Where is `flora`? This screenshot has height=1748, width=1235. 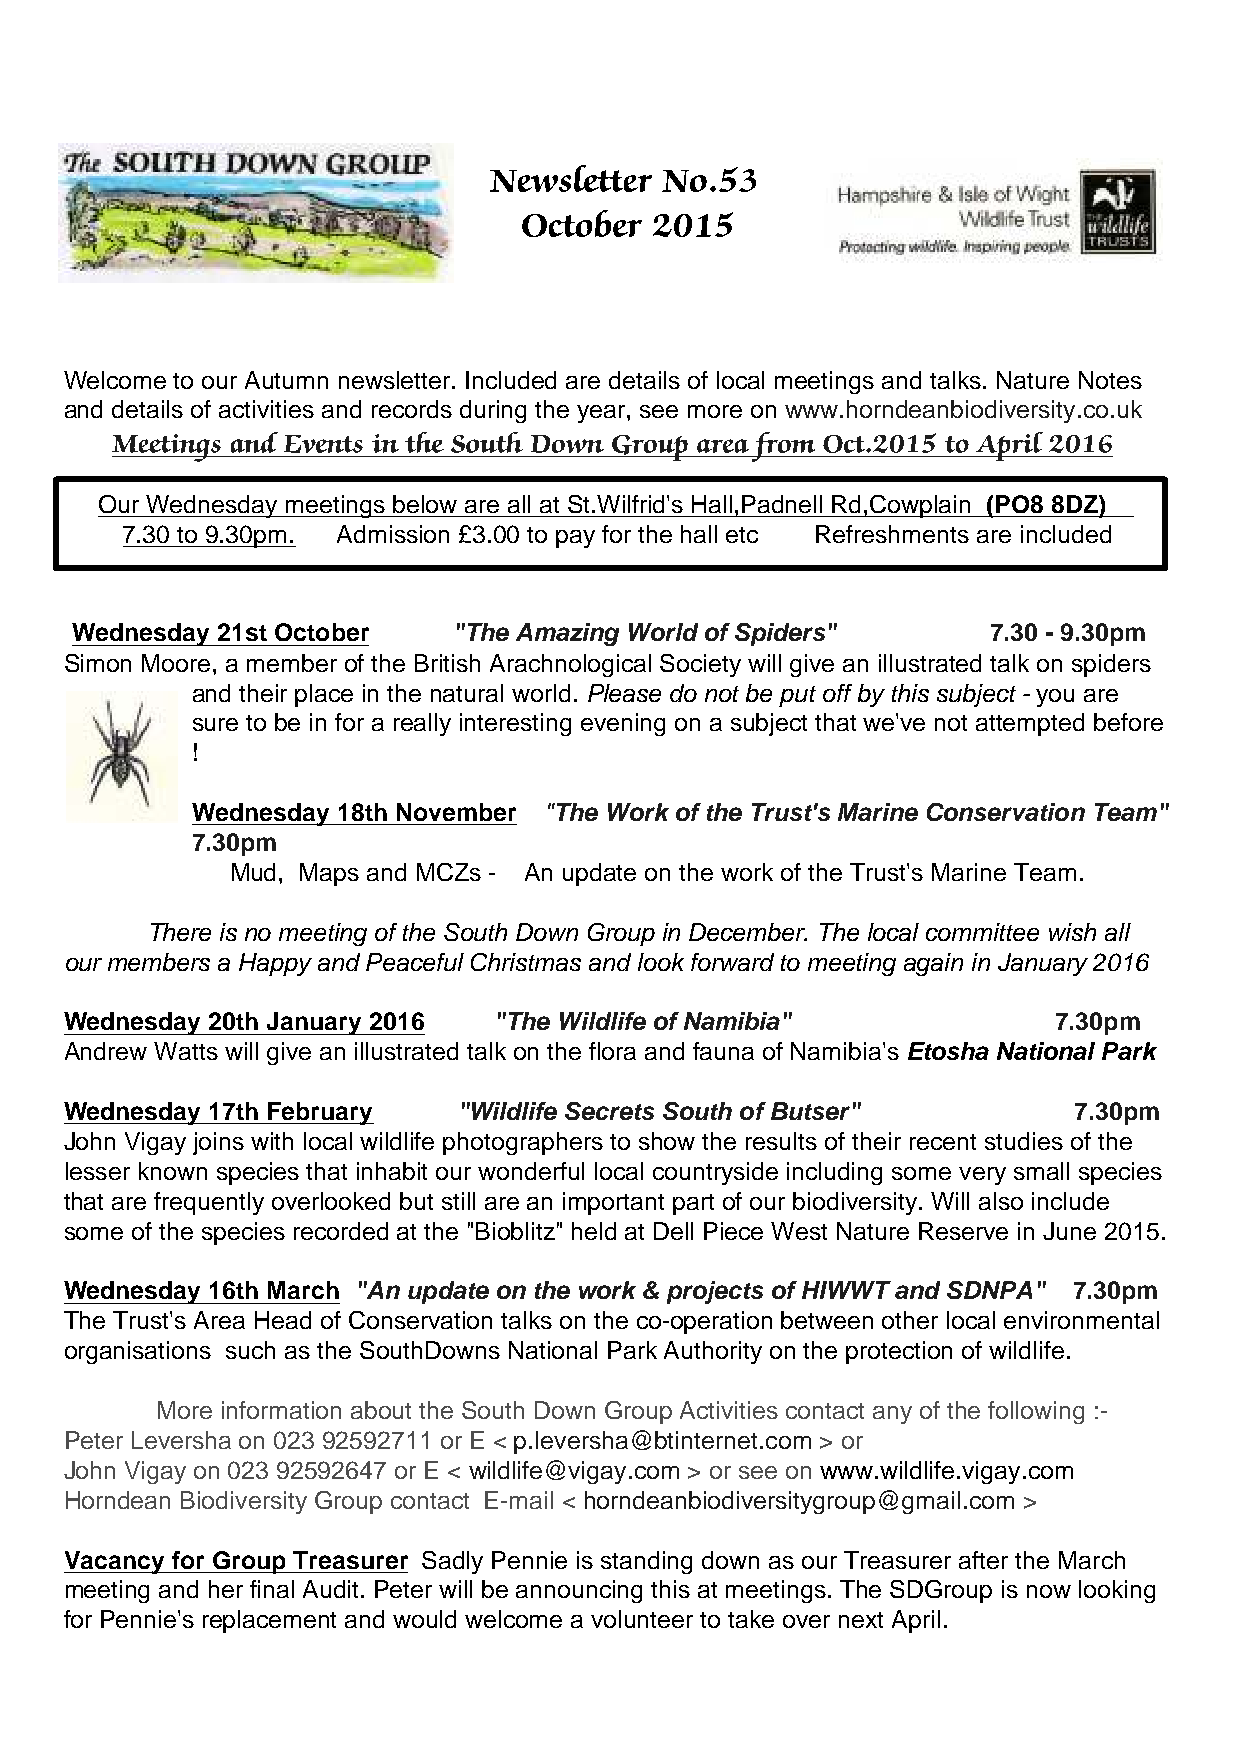
flora is located at coordinates (612, 1051).
